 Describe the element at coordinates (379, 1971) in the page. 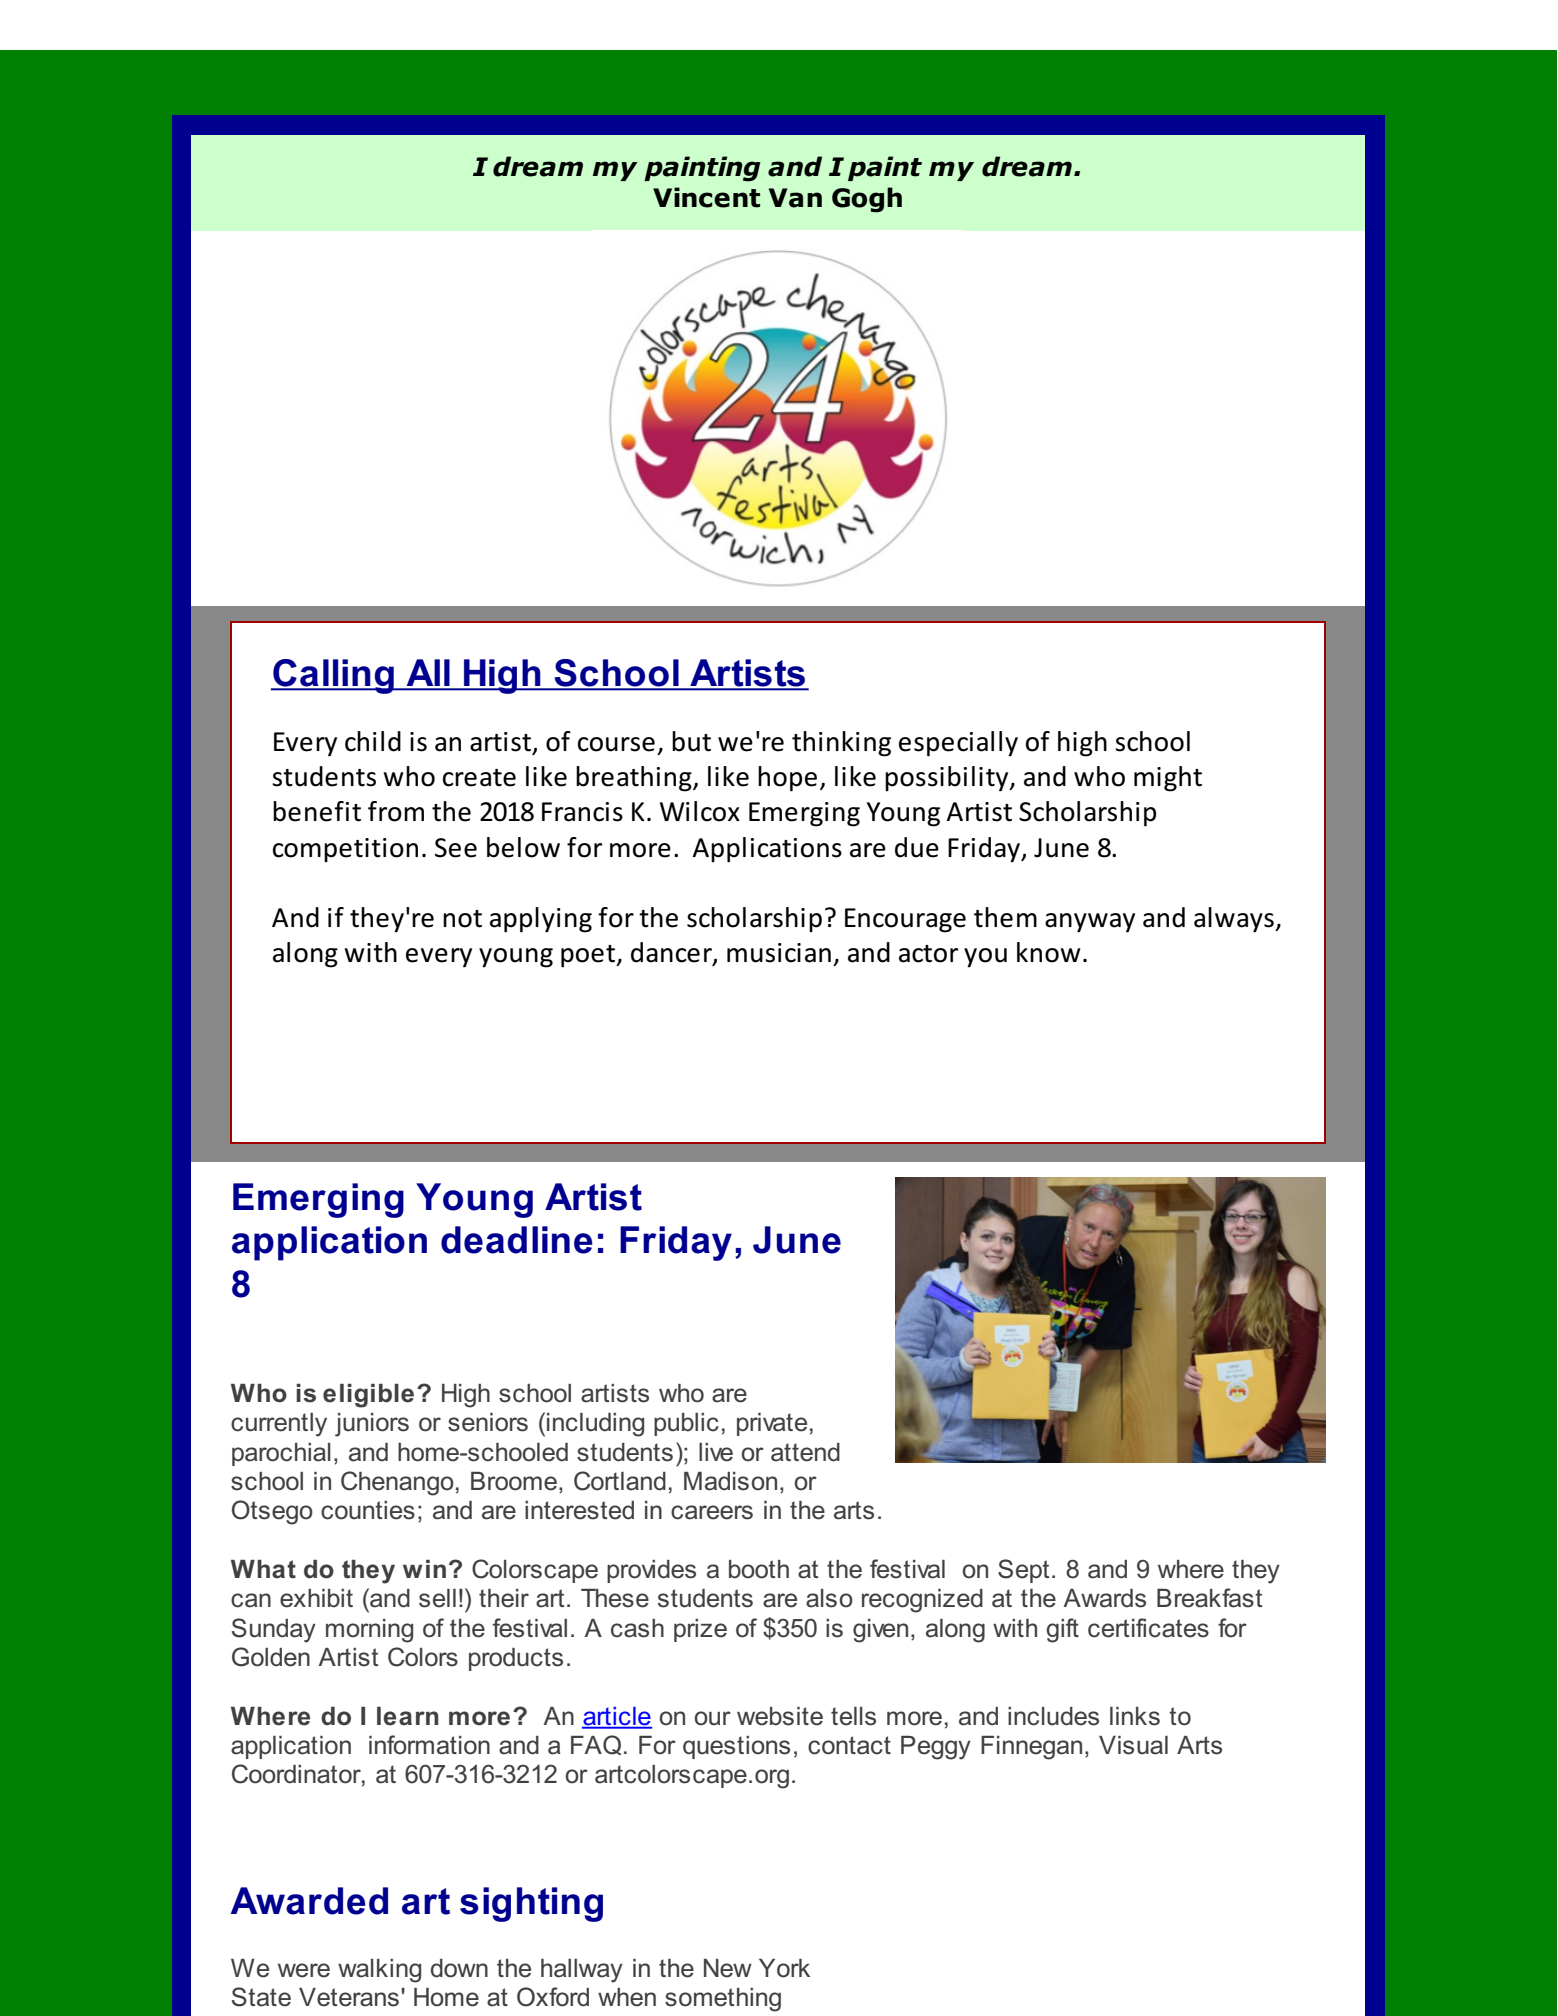

I see `walking` at that location.
